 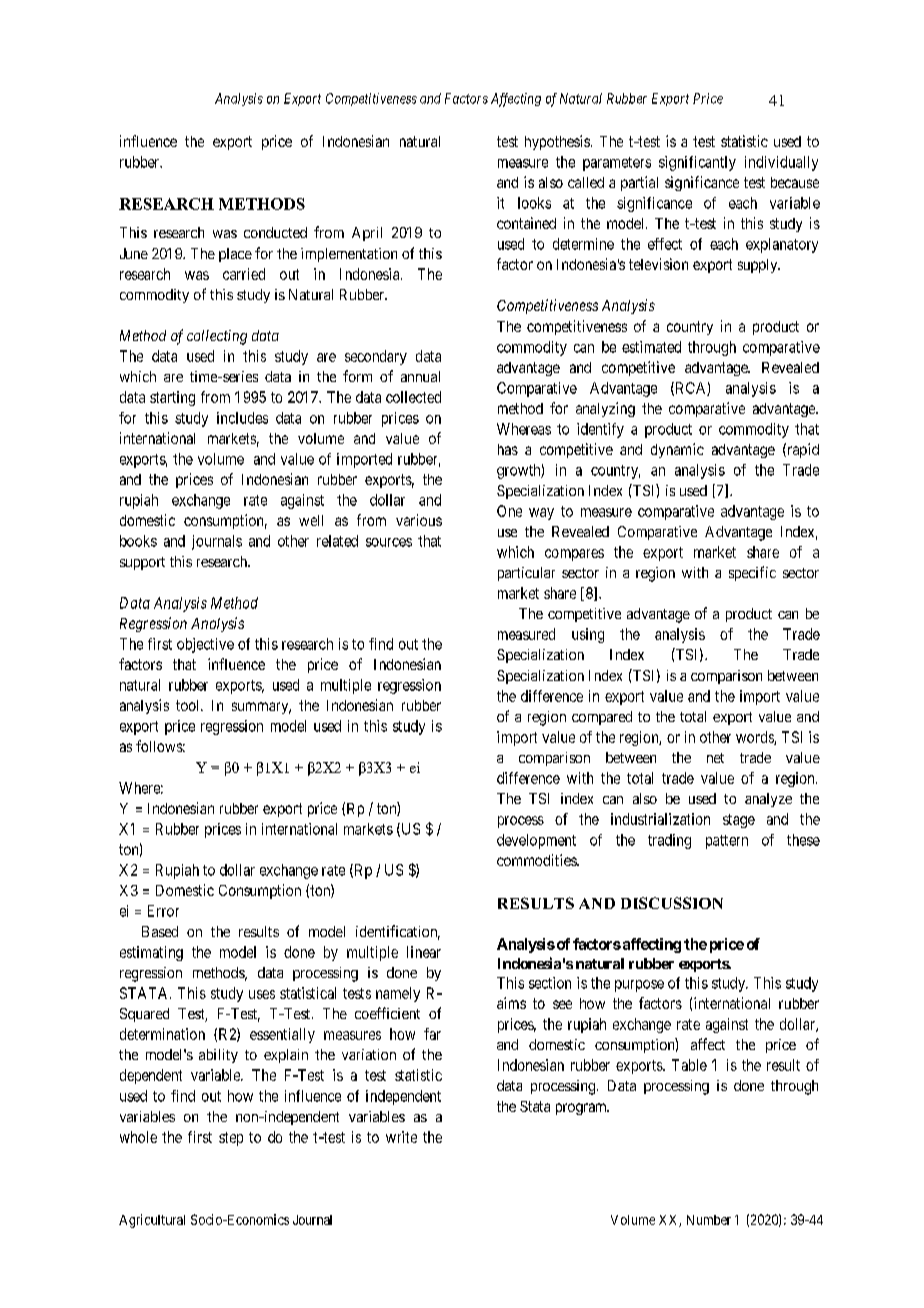 I want to click on step, so click(x=231, y=1139).
